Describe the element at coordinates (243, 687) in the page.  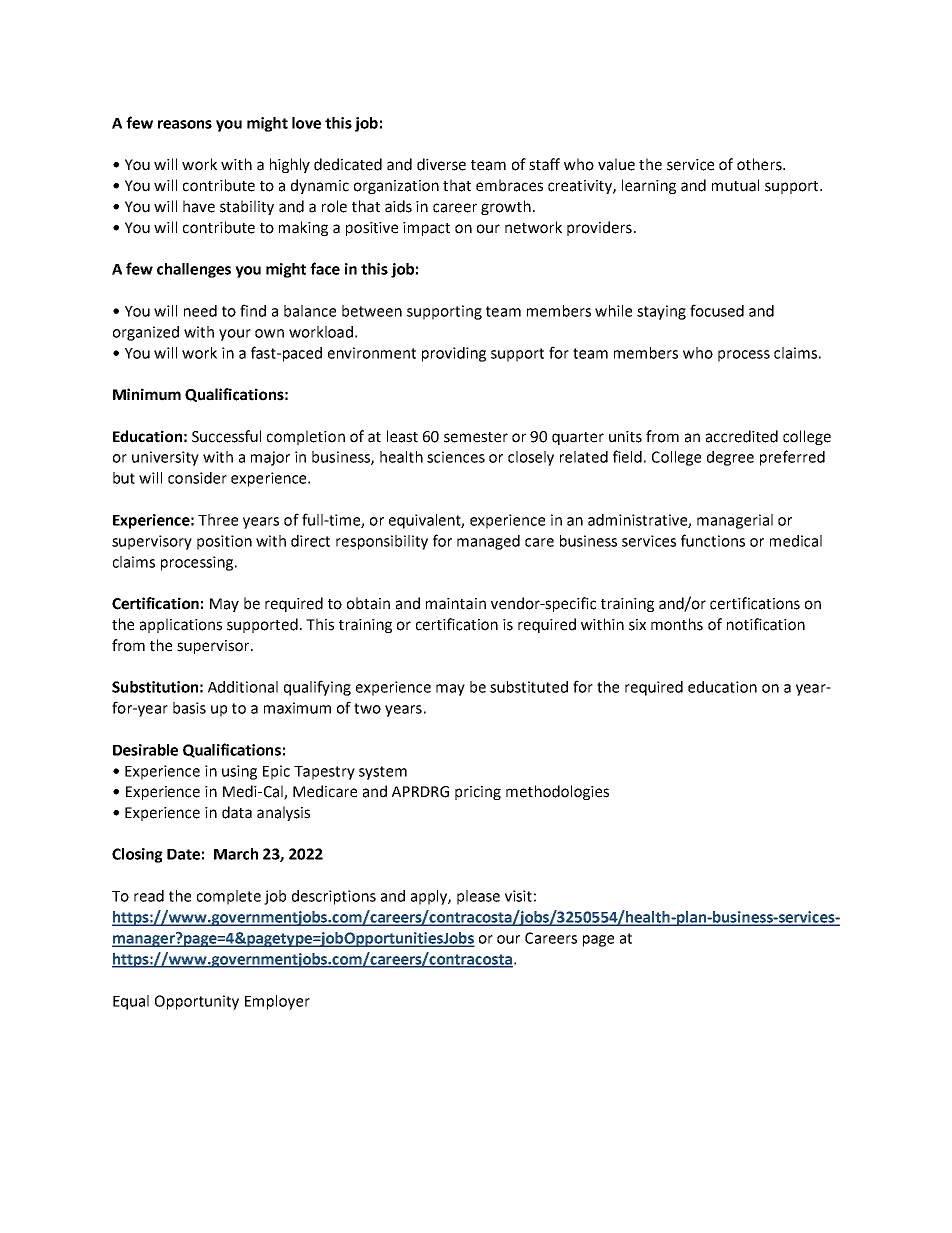
I see `Additional` at that location.
